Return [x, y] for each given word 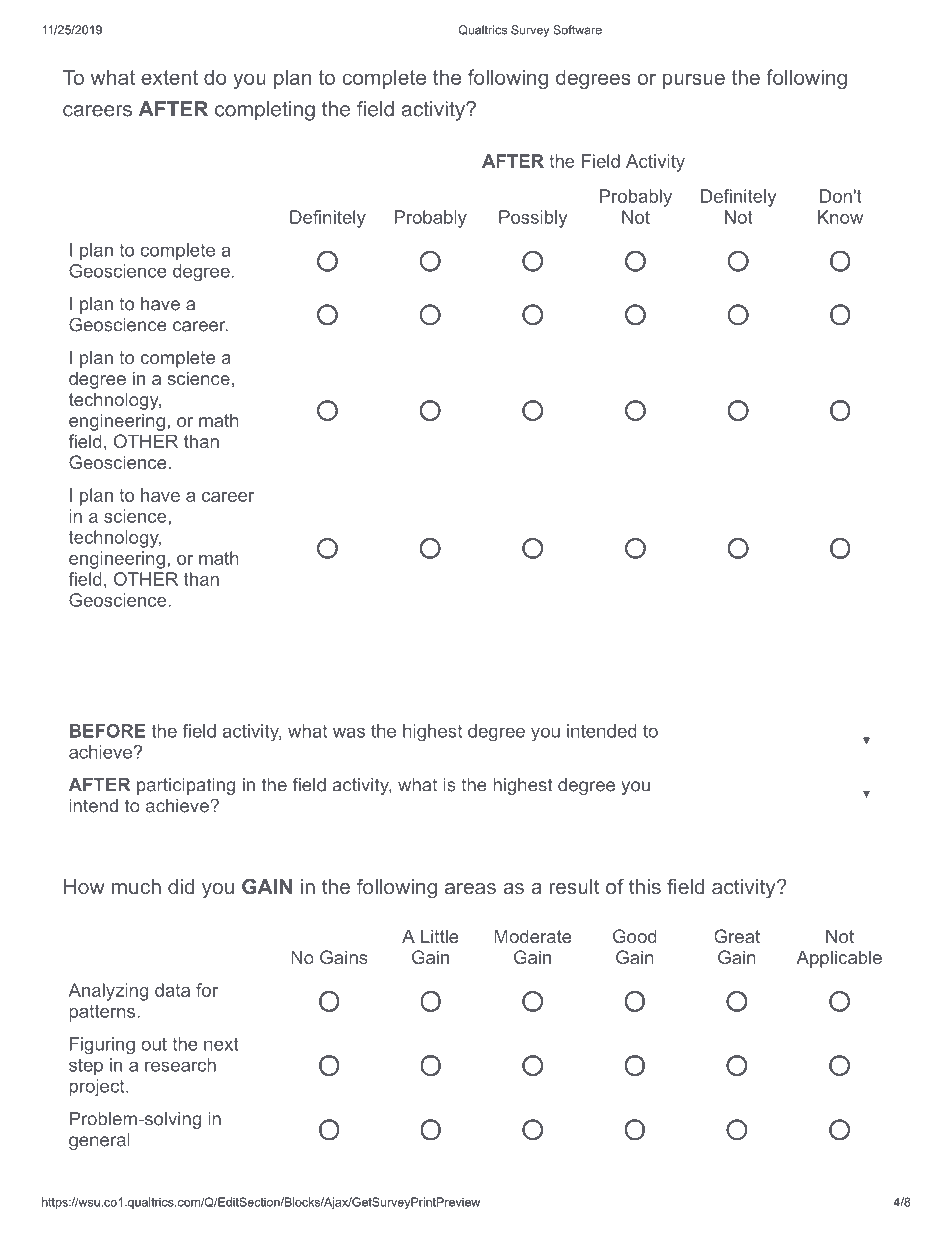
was [349, 732]
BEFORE [108, 731]
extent [169, 77]
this [645, 886]
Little [440, 936]
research [180, 1065]
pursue [694, 81]
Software [577, 30]
